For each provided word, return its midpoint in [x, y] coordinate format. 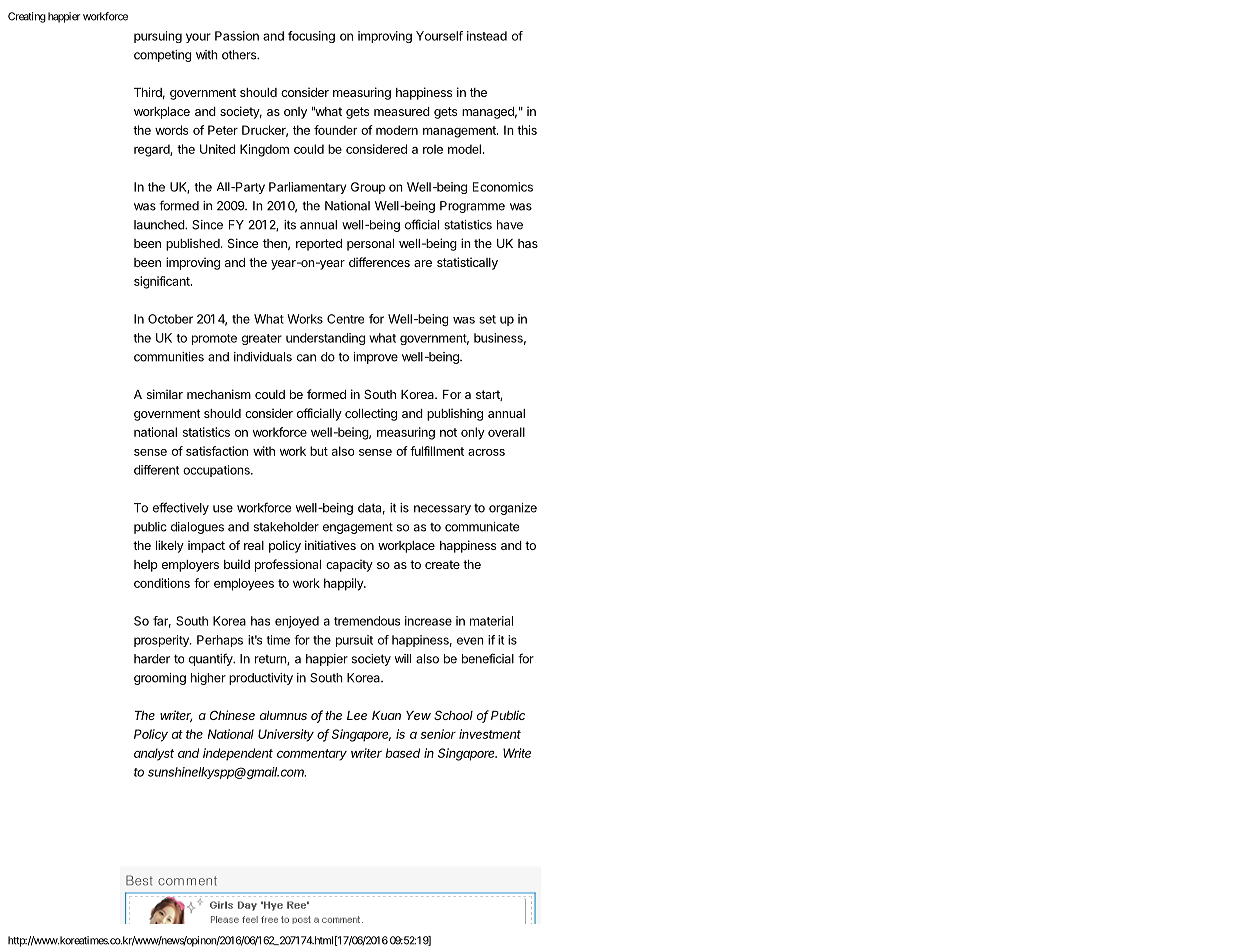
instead [487, 36]
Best [139, 880]
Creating [27, 17]
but [319, 451]
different [156, 470]
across [486, 452]
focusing [311, 37]
